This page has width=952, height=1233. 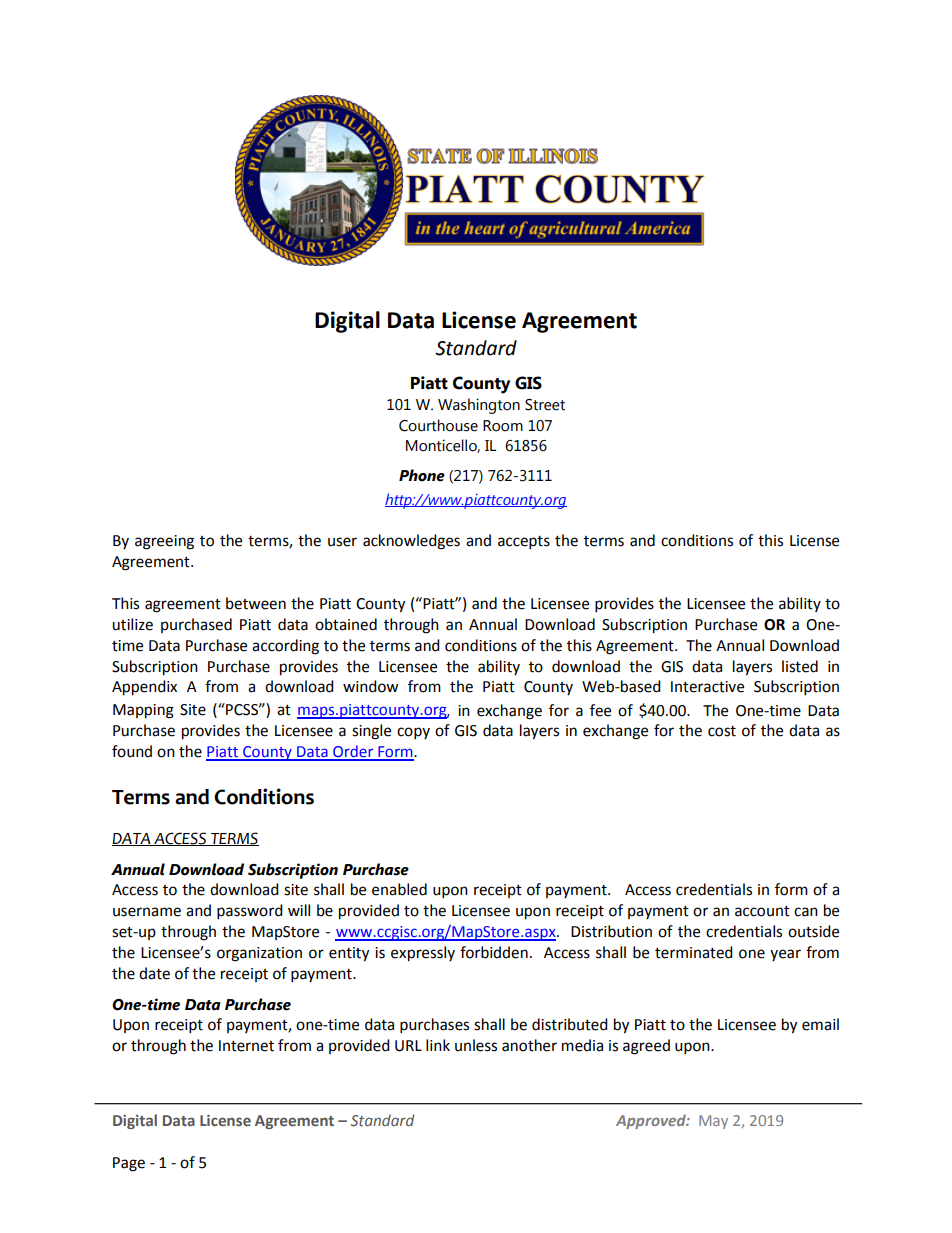 I want to click on unless, so click(x=476, y=1045).
